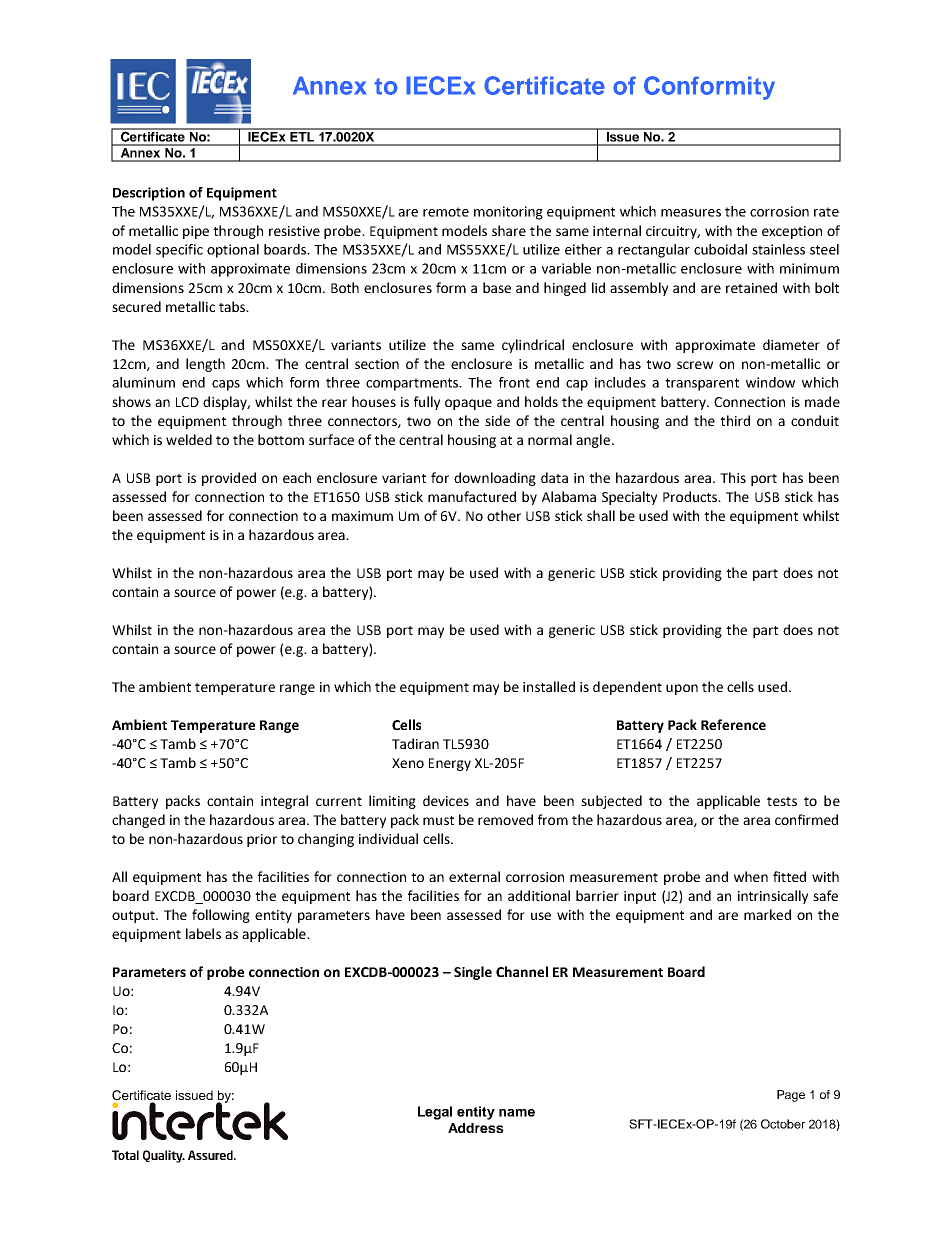  I want to click on pipe, so click(196, 232).
